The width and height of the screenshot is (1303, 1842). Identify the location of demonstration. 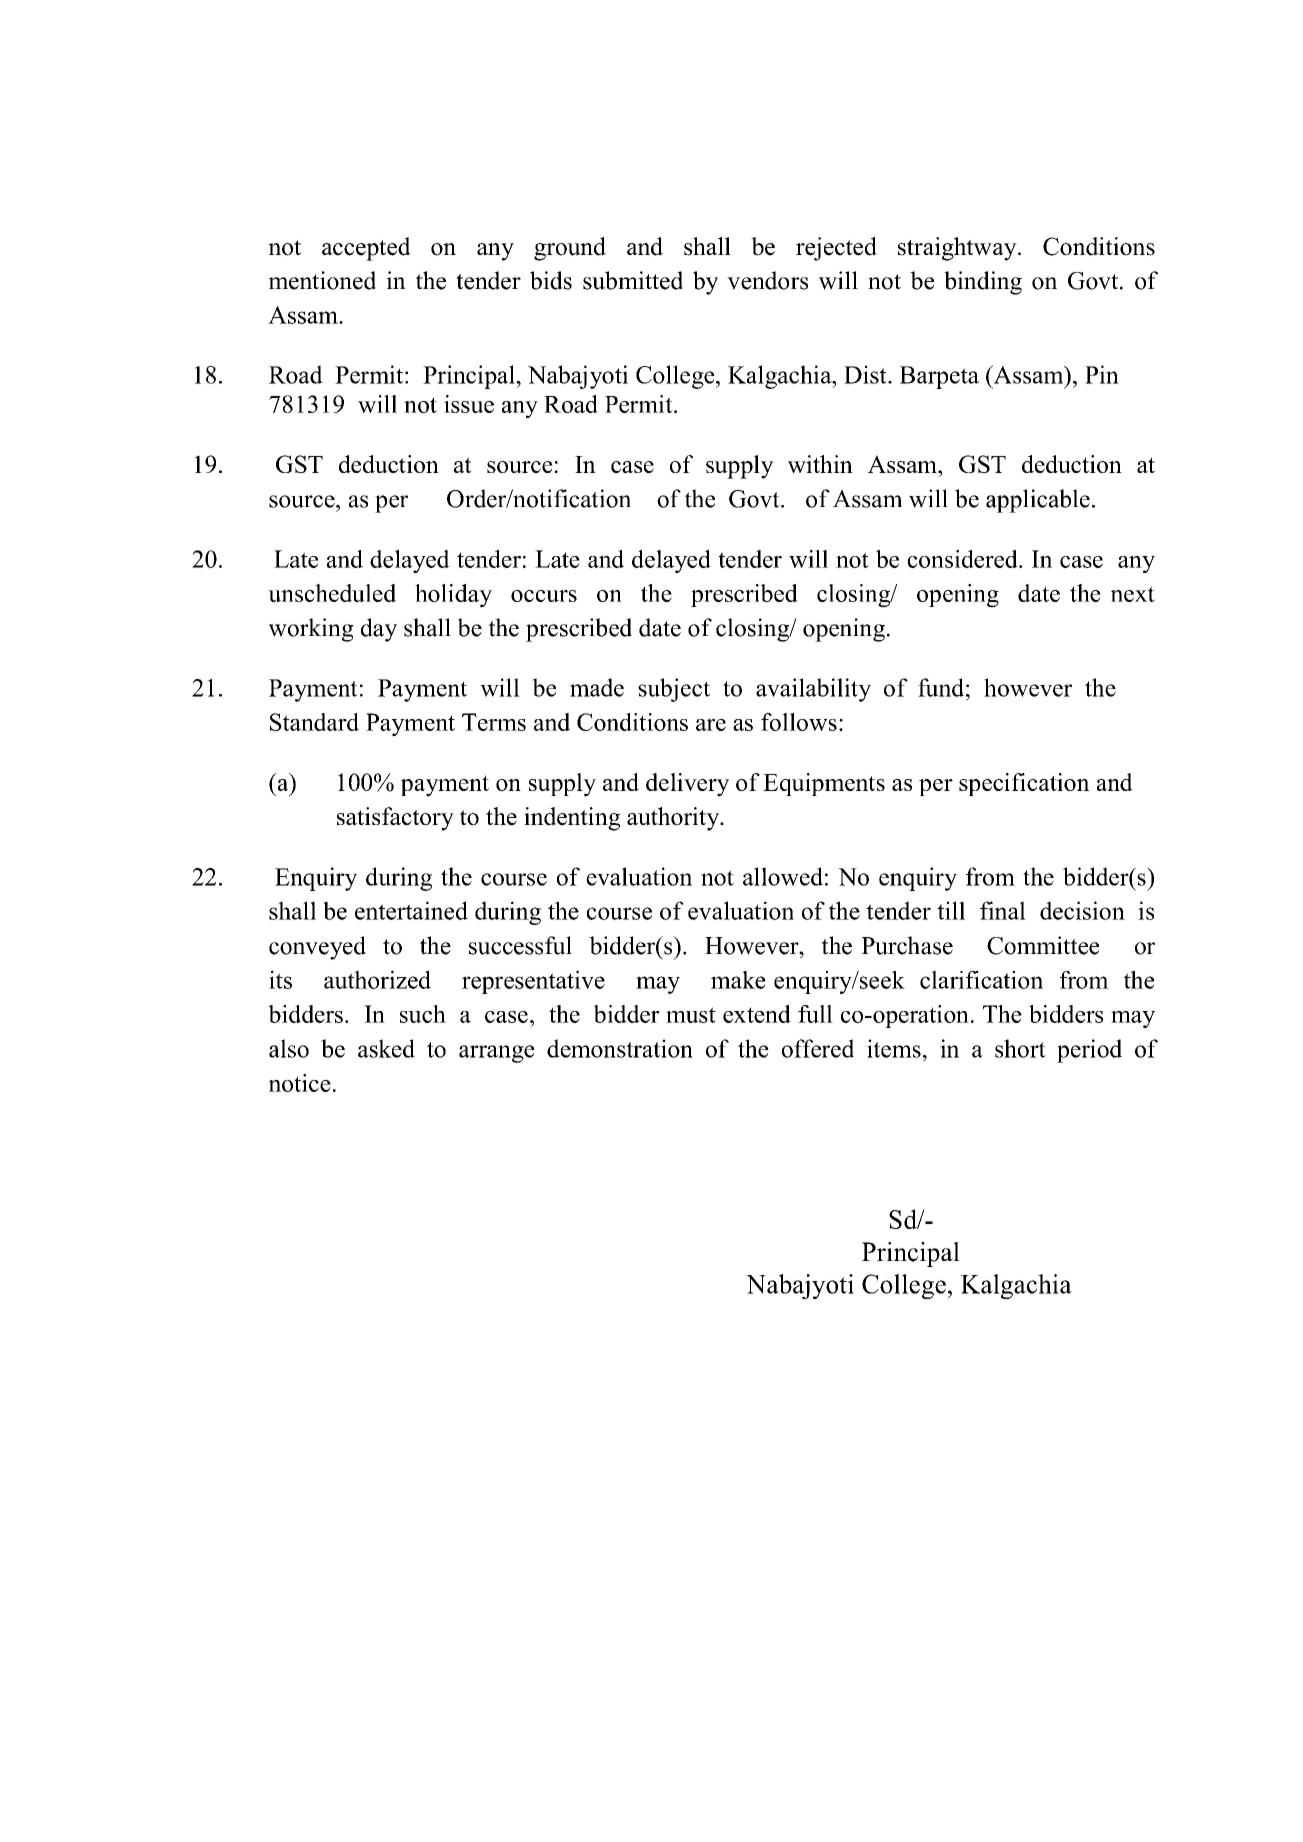
(620, 1048).
